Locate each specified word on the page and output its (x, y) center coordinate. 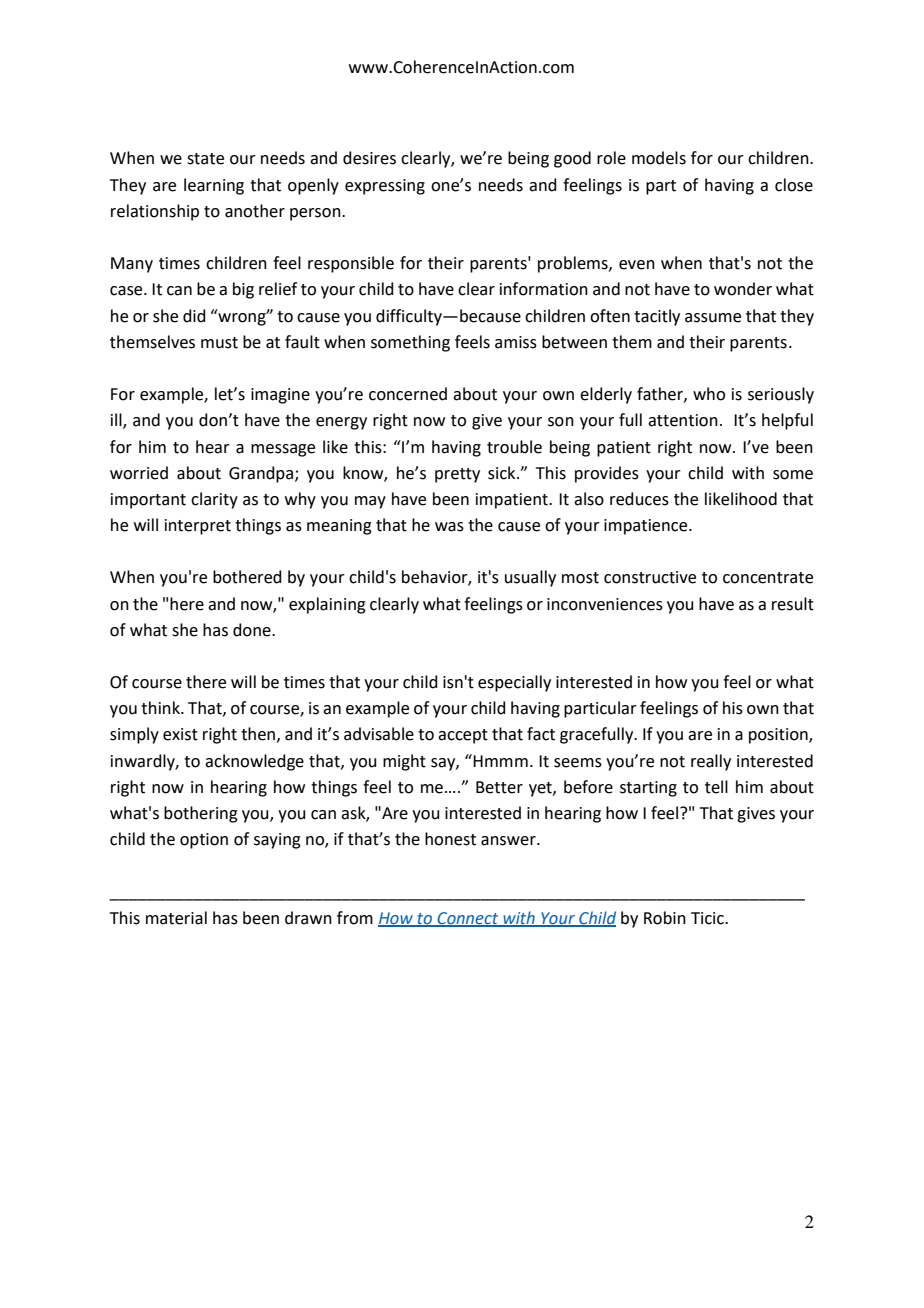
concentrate (768, 578)
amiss (516, 342)
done (253, 630)
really (711, 762)
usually (530, 578)
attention (683, 420)
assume (713, 318)
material (176, 918)
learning (214, 186)
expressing (385, 187)
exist (180, 734)
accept (463, 736)
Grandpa (261, 474)
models (659, 158)
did (194, 316)
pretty (457, 475)
